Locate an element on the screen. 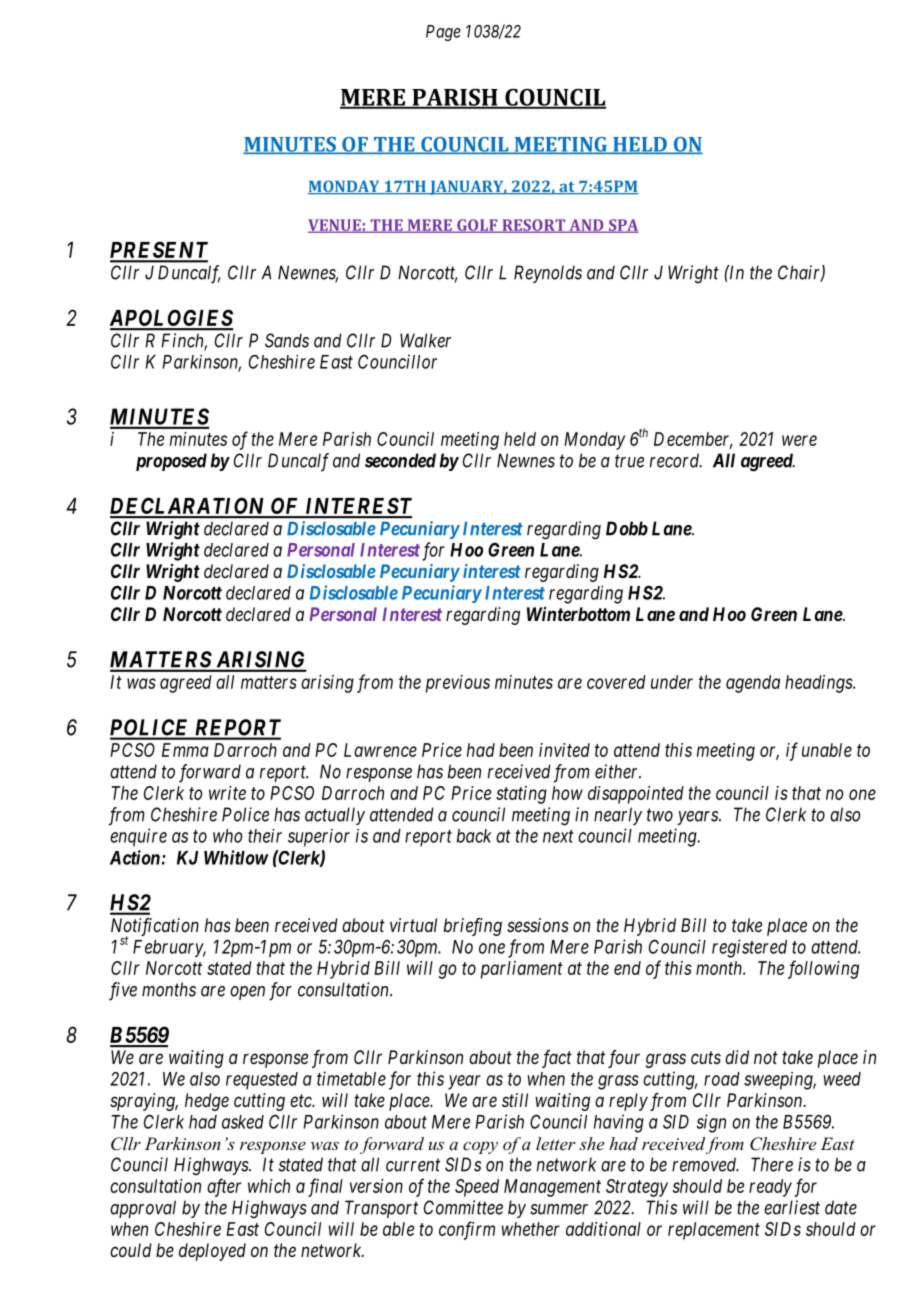  agenda is located at coordinates (753, 684).
